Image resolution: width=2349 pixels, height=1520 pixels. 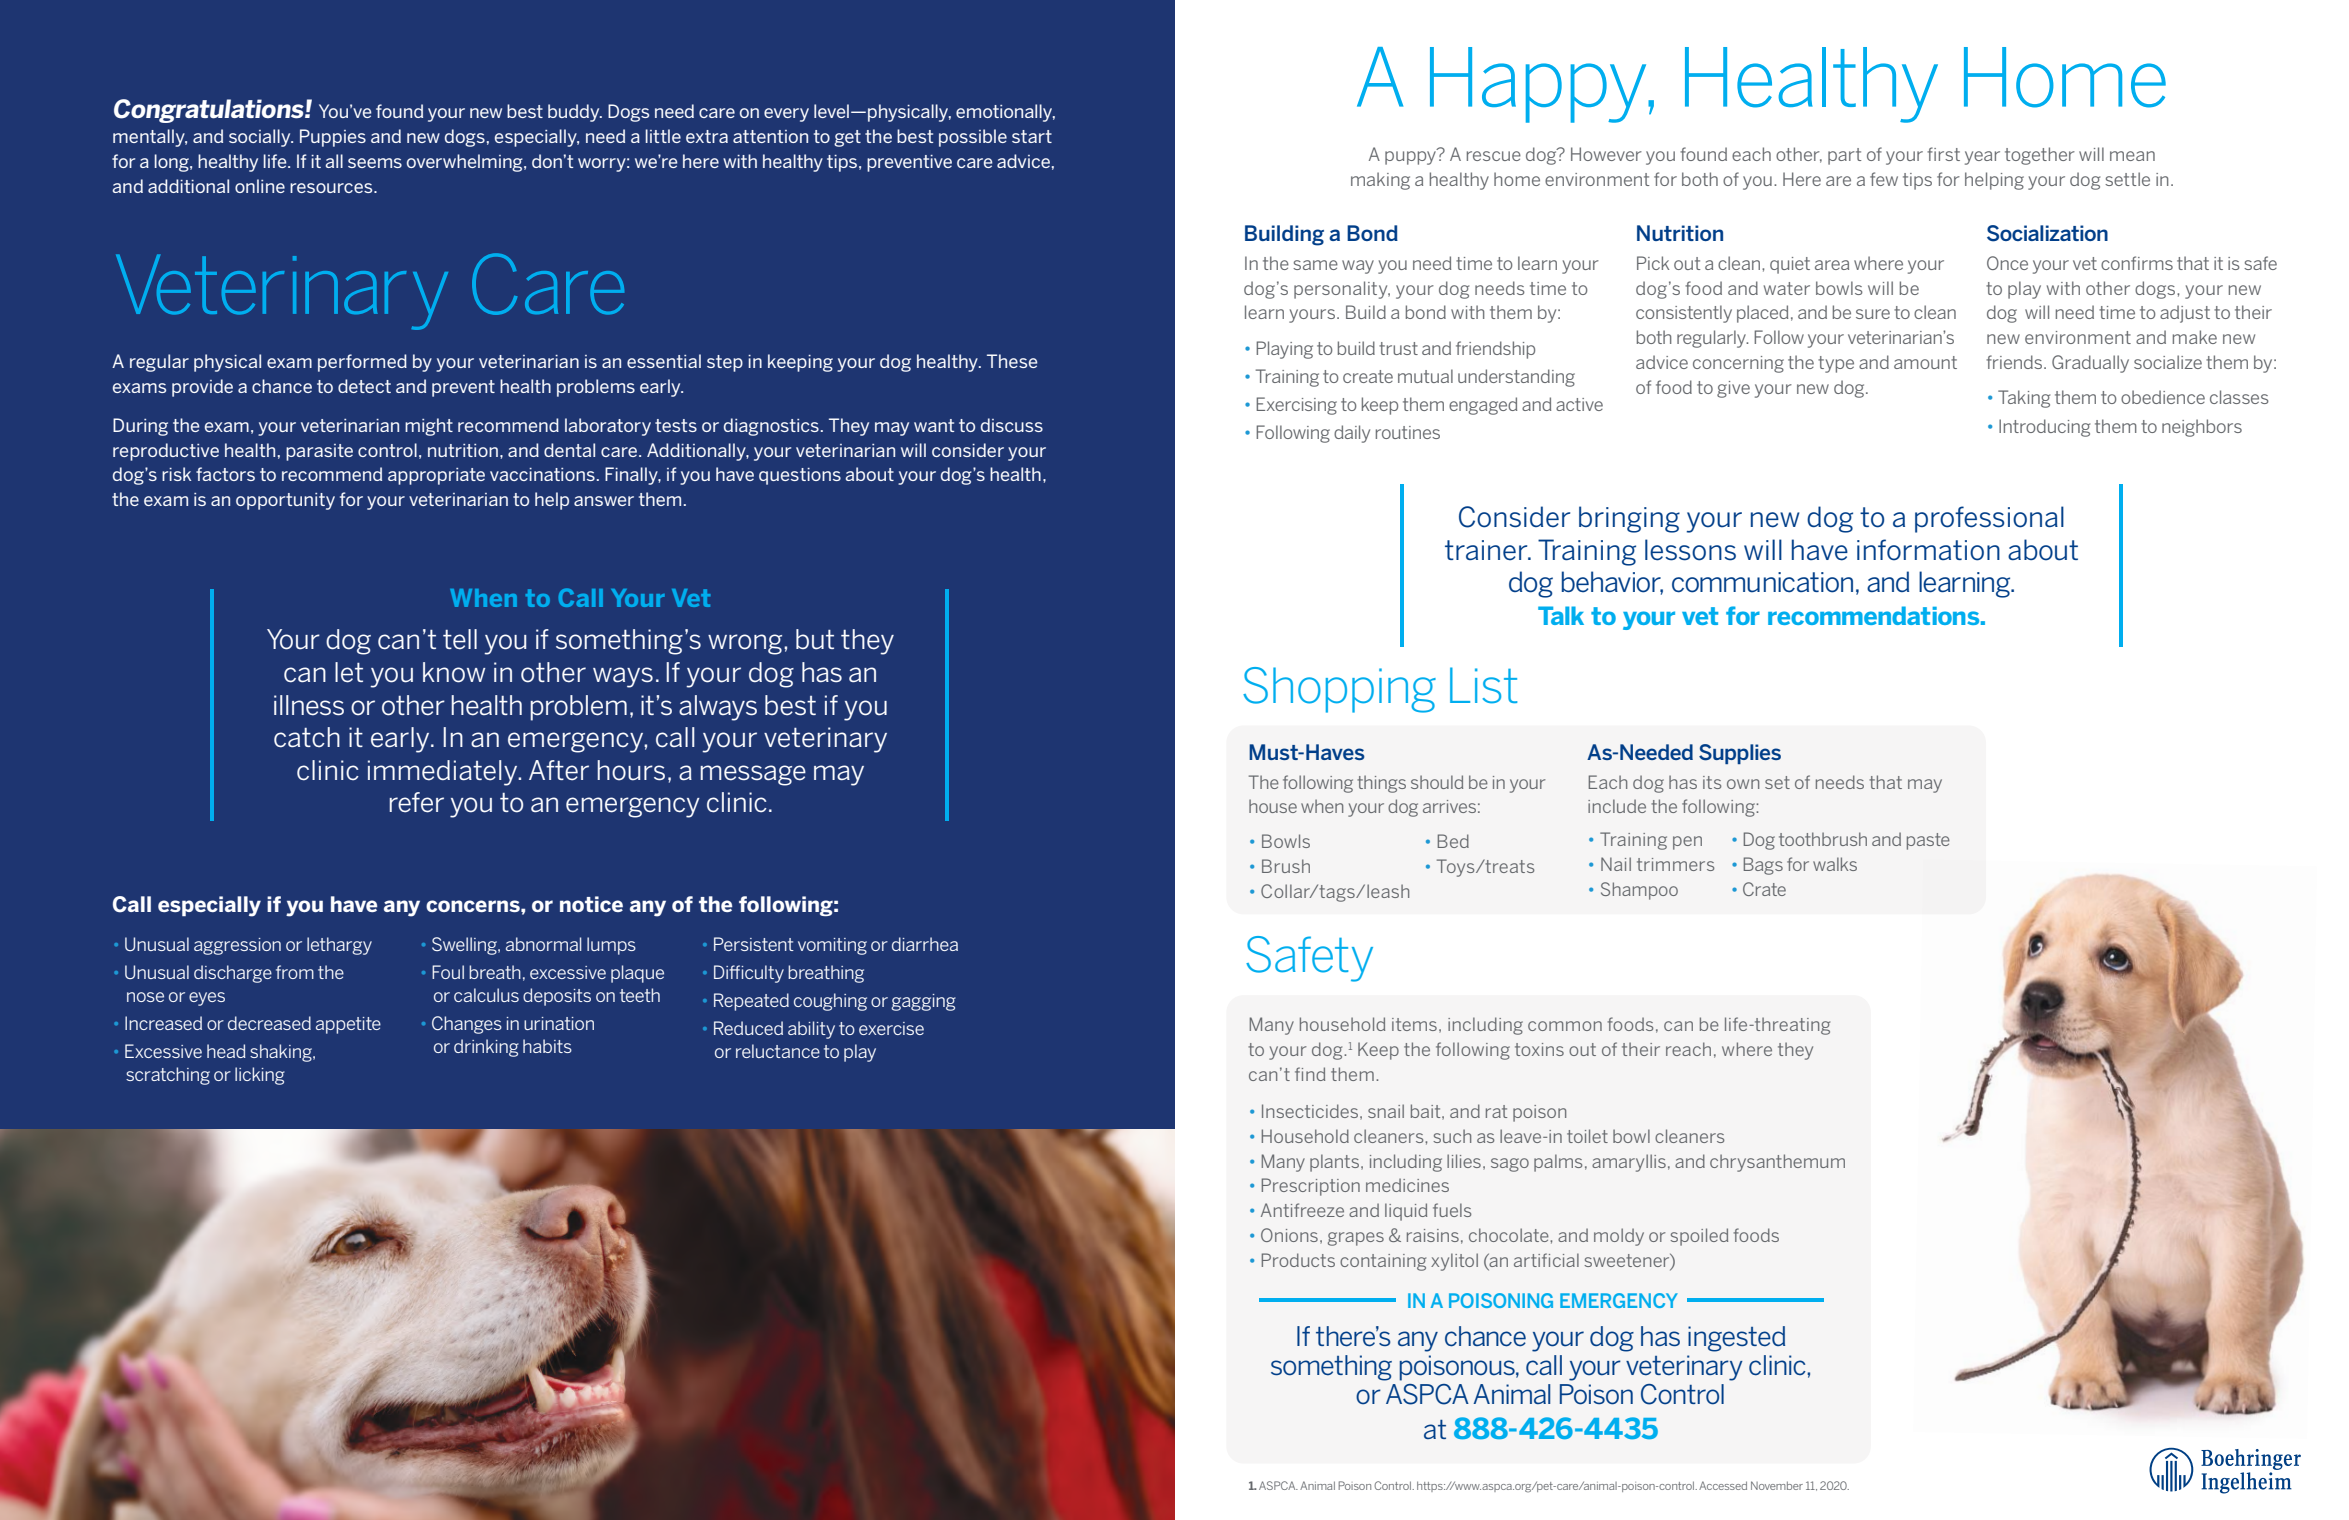 What do you see at coordinates (348, 1025) in the image?
I see `appetite` at bounding box center [348, 1025].
